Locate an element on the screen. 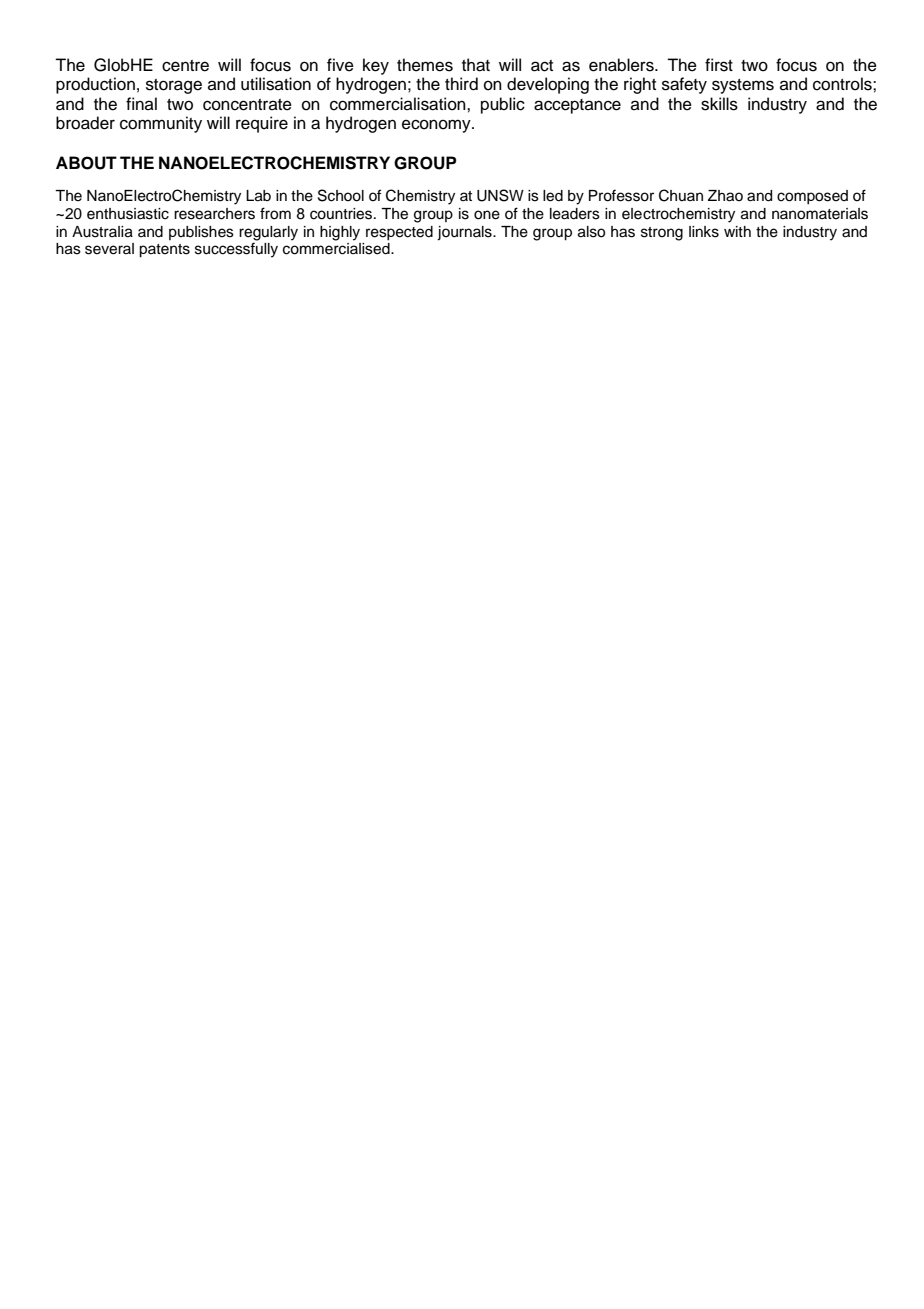 The width and height of the screenshot is (924, 1309). centre is located at coordinates (185, 66).
